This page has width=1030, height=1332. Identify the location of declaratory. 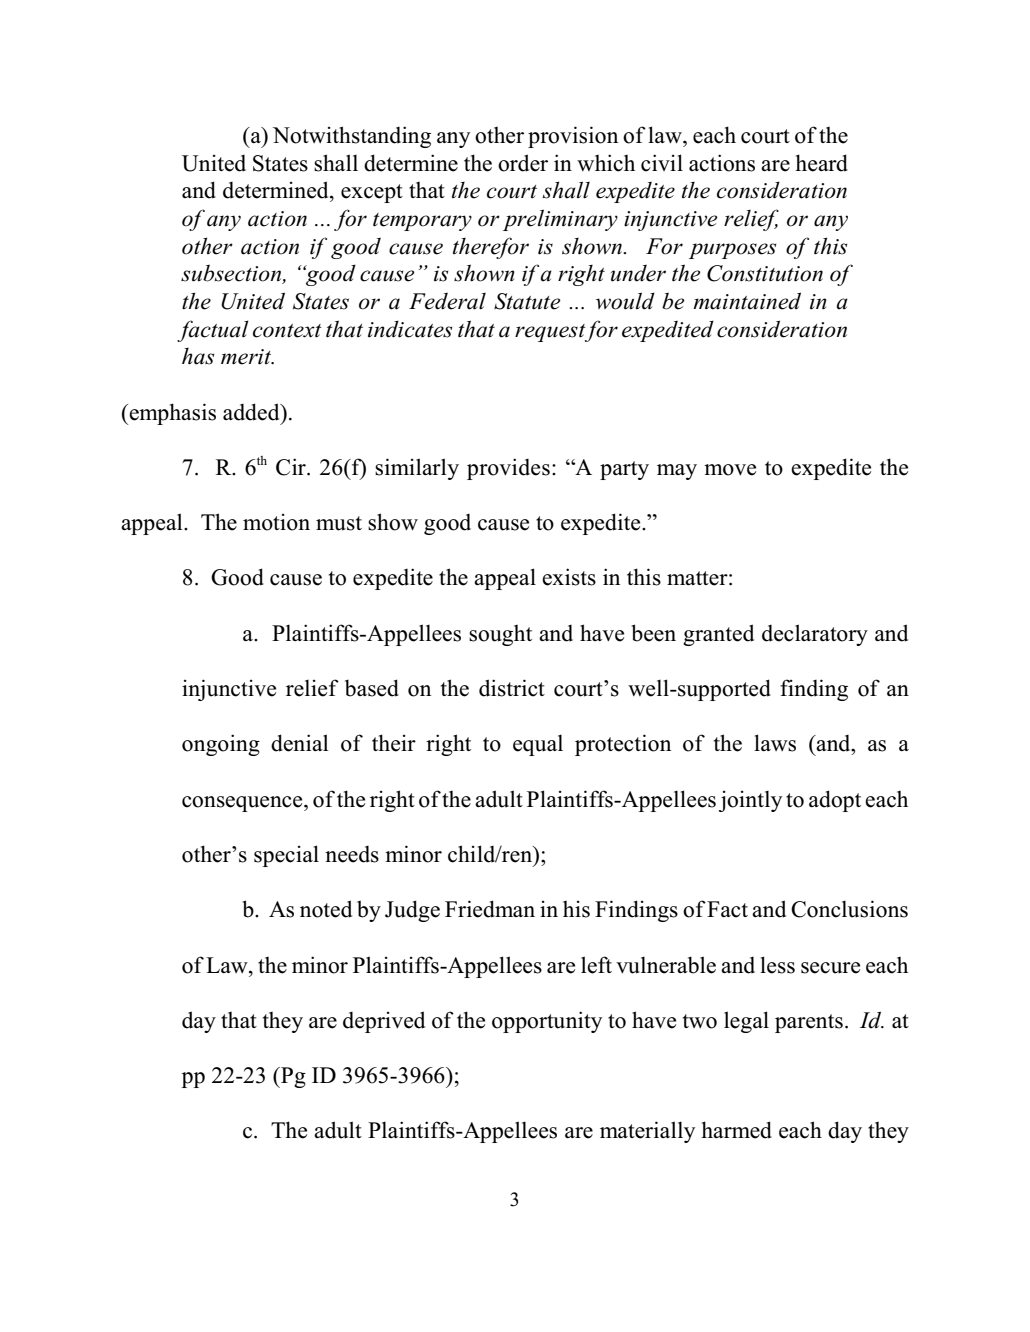
(815, 635).
